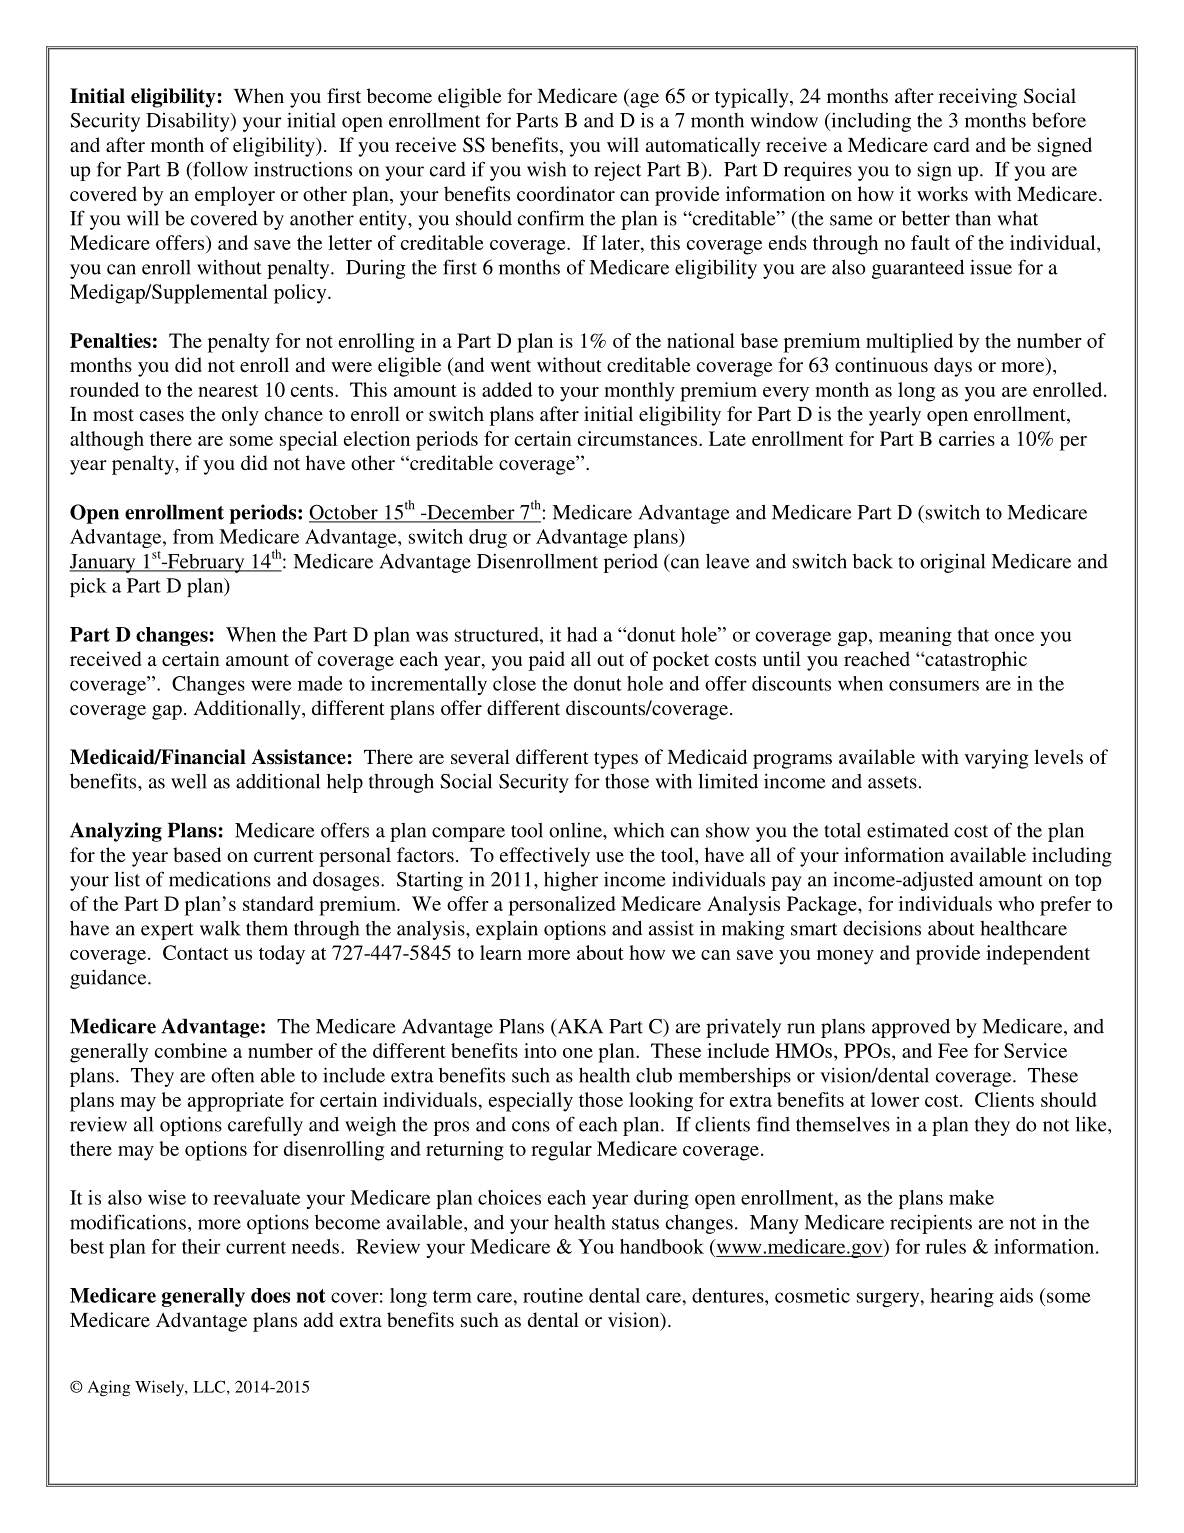 Image resolution: width=1184 pixels, height=1533 pixels. Describe the element at coordinates (553, 1295) in the screenshot. I see `routine` at that location.
